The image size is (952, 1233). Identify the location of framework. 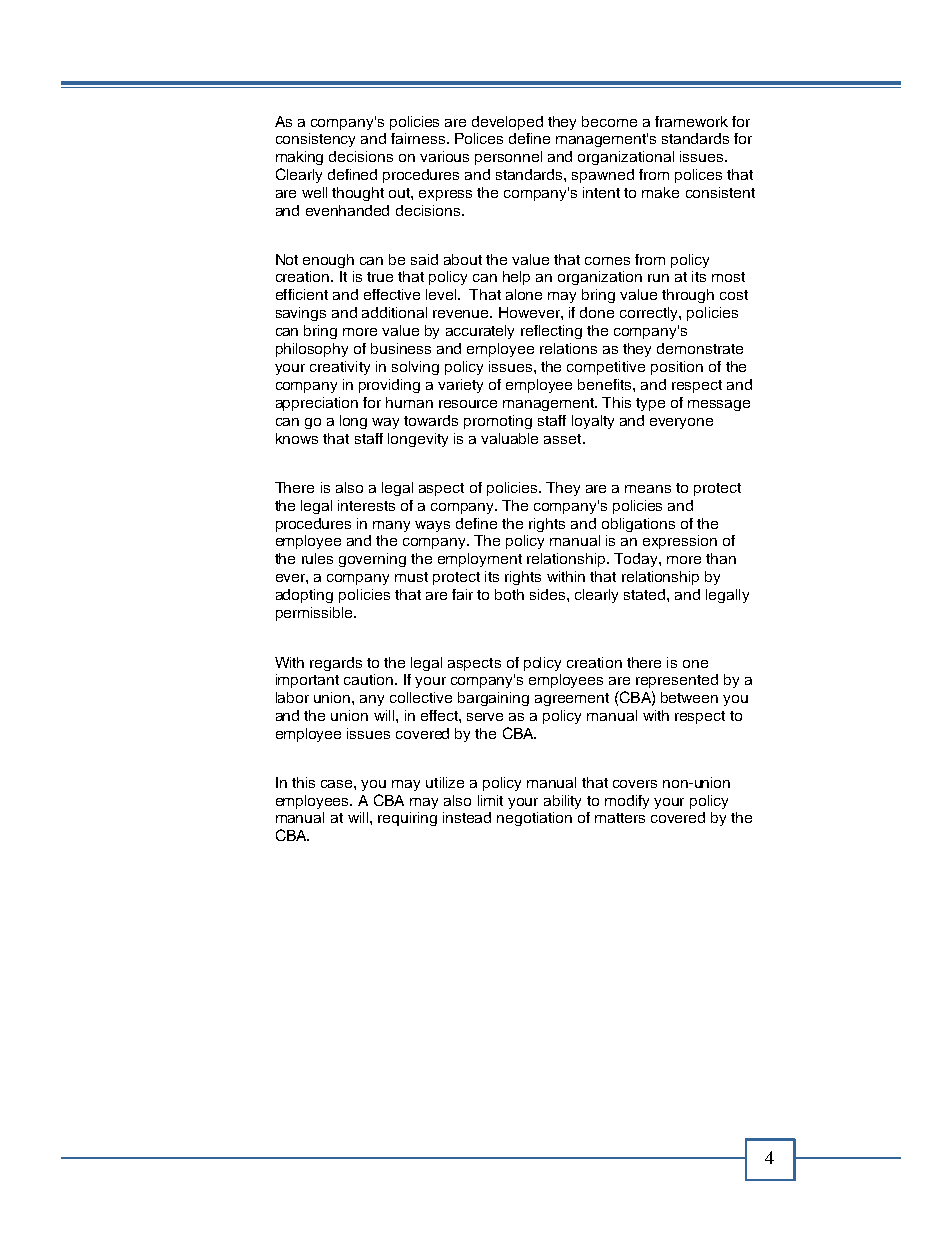
(691, 121).
